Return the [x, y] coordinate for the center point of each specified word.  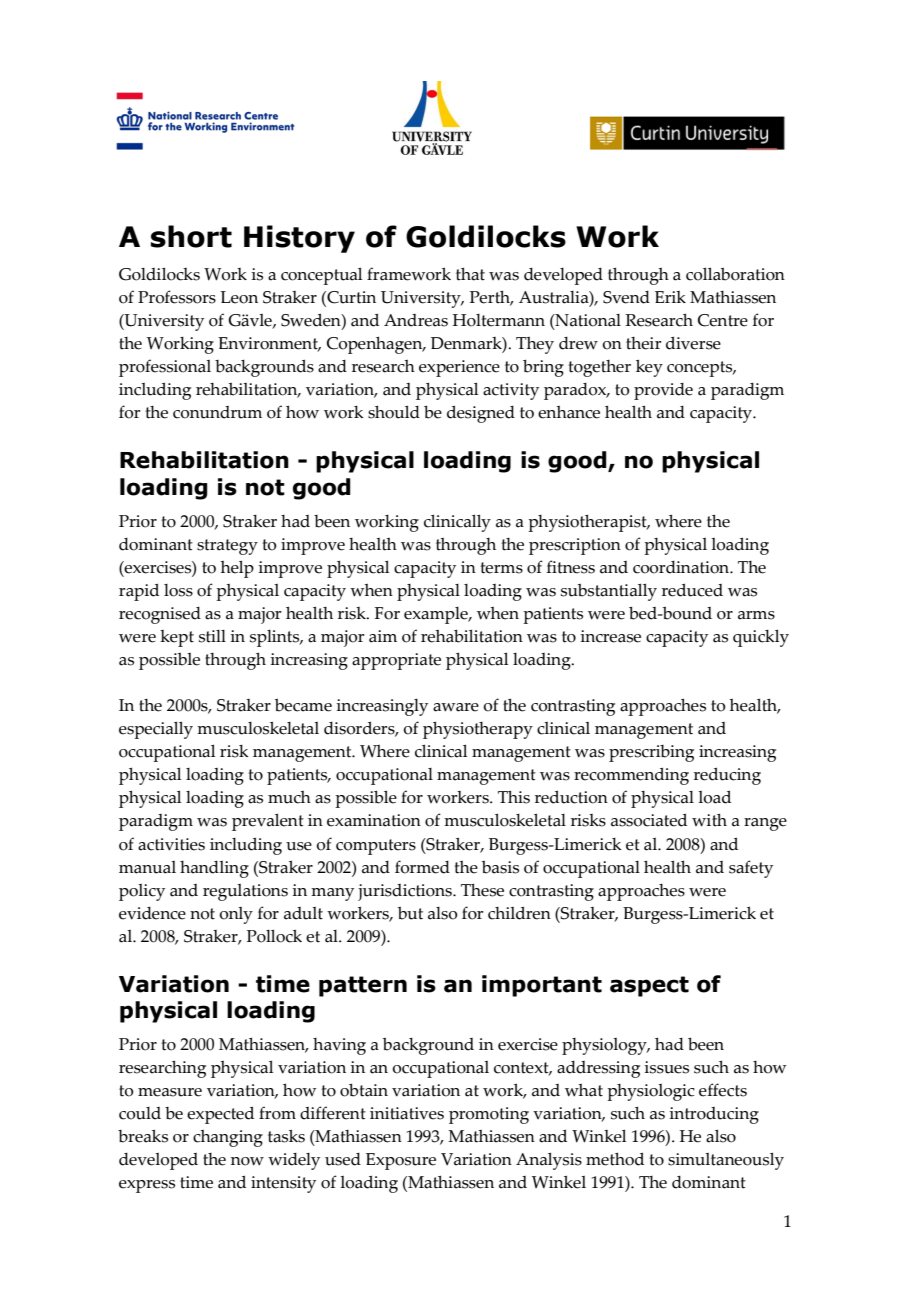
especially [156, 730]
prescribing [651, 753]
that [470, 274]
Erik [670, 297]
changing [228, 1138]
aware [456, 707]
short [191, 236]
